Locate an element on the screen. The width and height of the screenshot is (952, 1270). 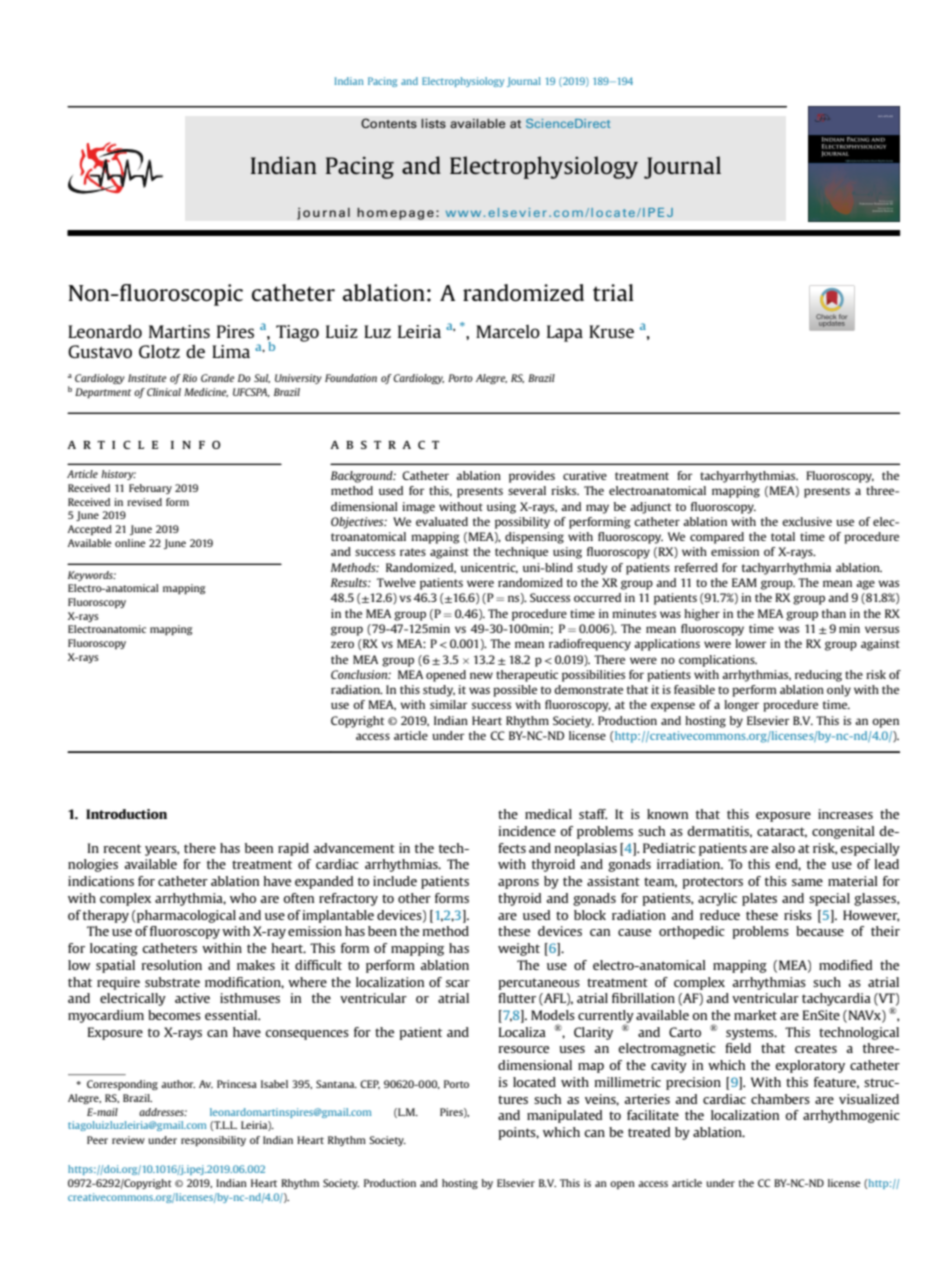
manipulated is located at coordinates (564, 1116).
